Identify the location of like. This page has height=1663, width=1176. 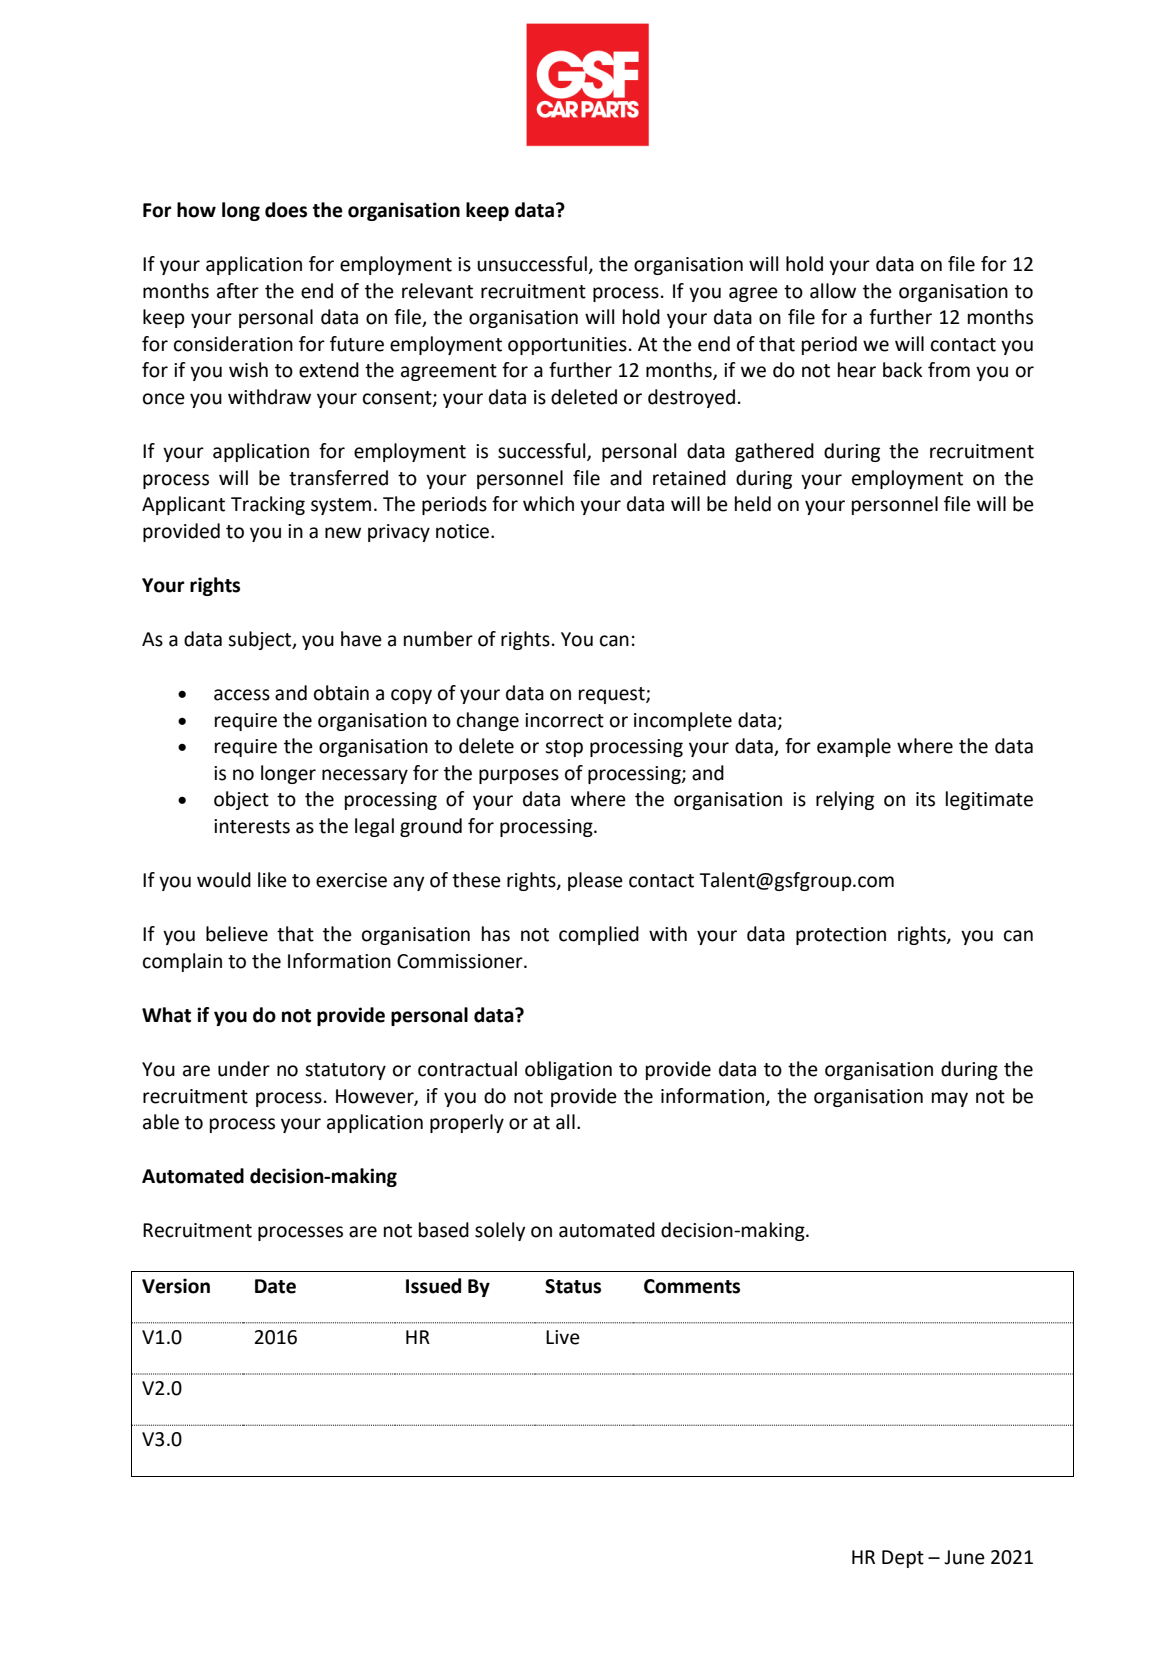
(272, 880).
